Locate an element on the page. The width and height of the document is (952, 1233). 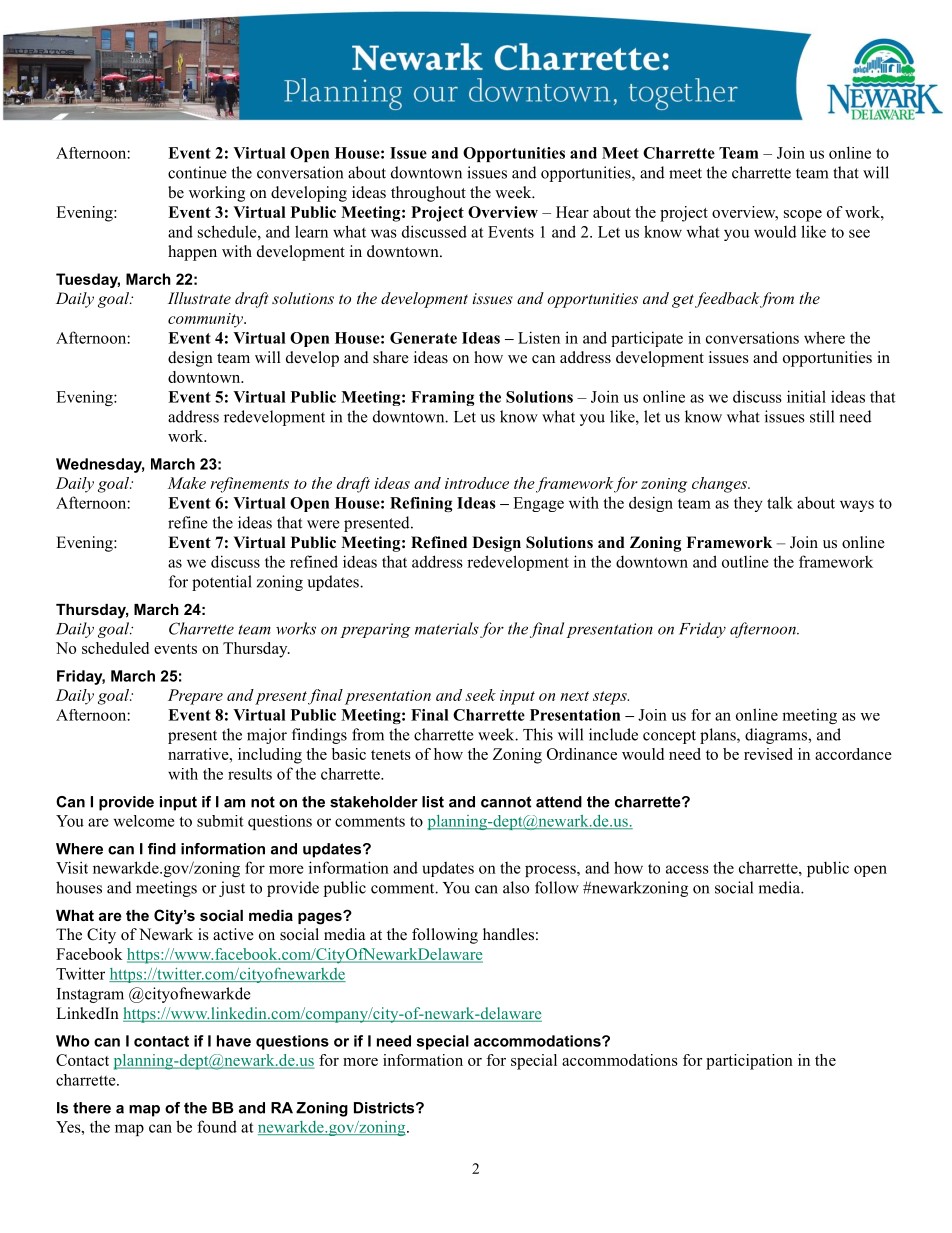
Framing is located at coordinates (442, 398).
